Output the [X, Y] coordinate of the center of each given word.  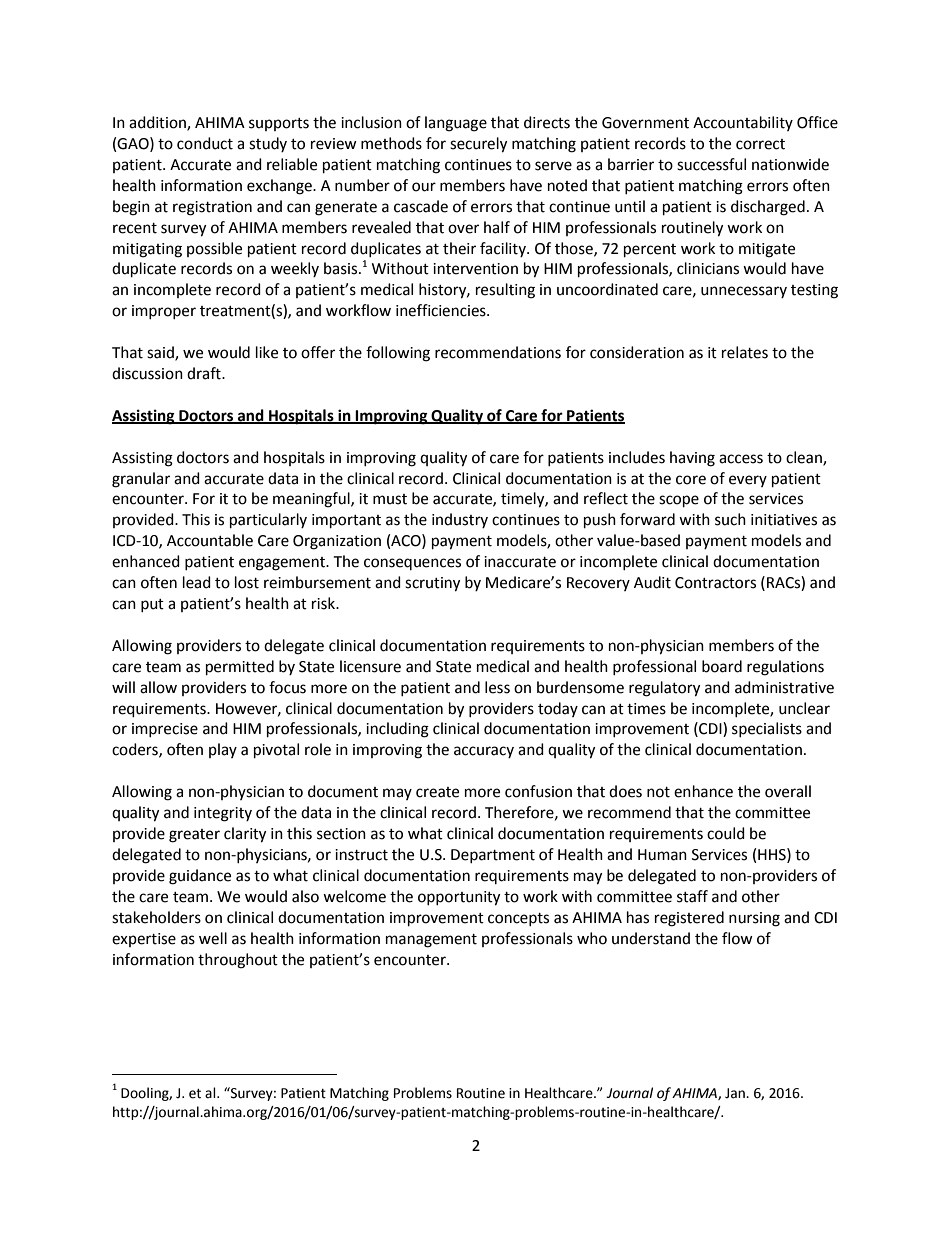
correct [760, 144]
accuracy [484, 752]
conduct [205, 143]
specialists [767, 729]
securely [478, 145]
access [741, 459]
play [223, 750]
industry [460, 520]
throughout [238, 961]
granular [141, 480]
